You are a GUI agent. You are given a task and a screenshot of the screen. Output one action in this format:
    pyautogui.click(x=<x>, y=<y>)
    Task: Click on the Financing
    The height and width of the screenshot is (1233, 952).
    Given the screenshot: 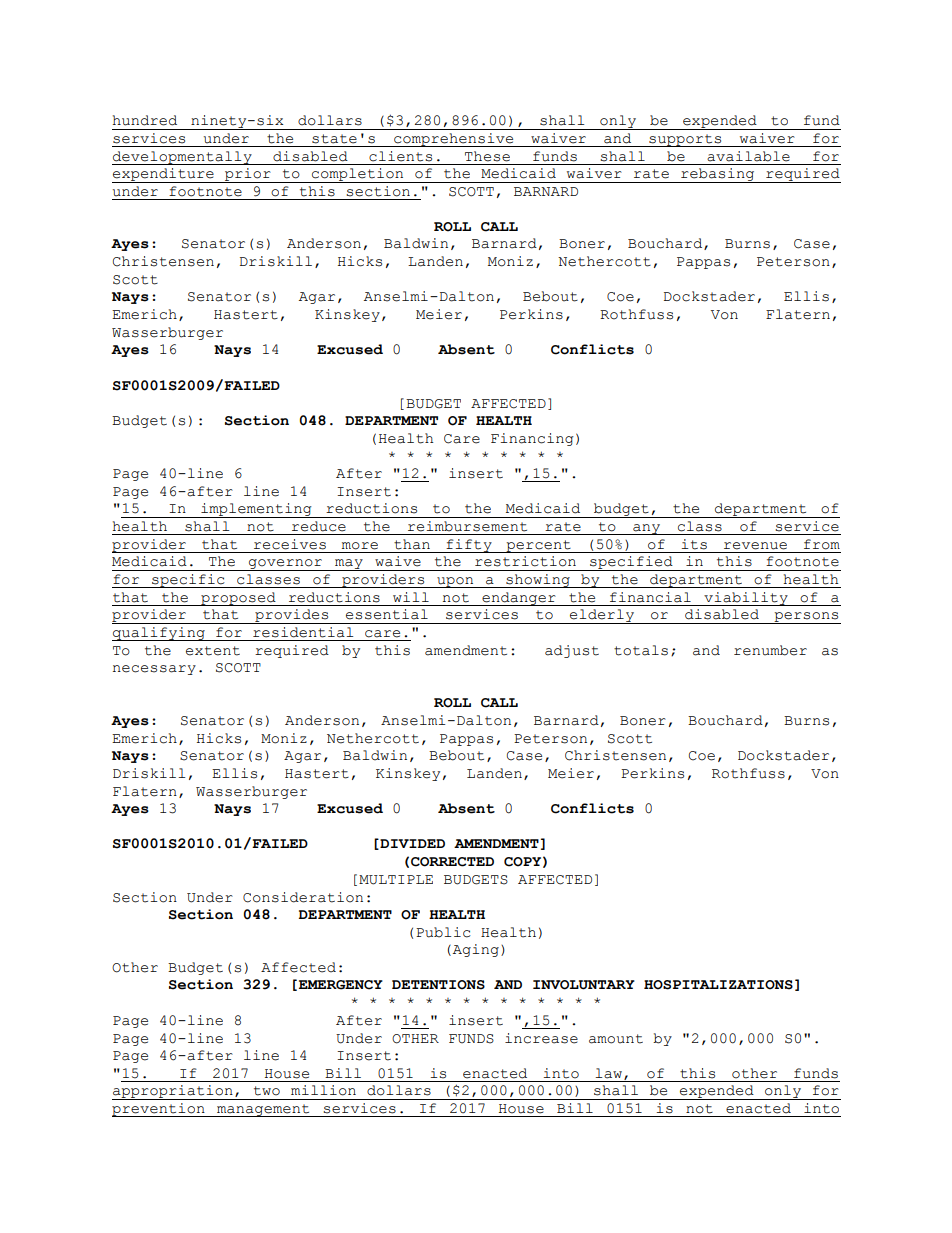 What is the action you would take?
    pyautogui.click(x=532, y=439)
